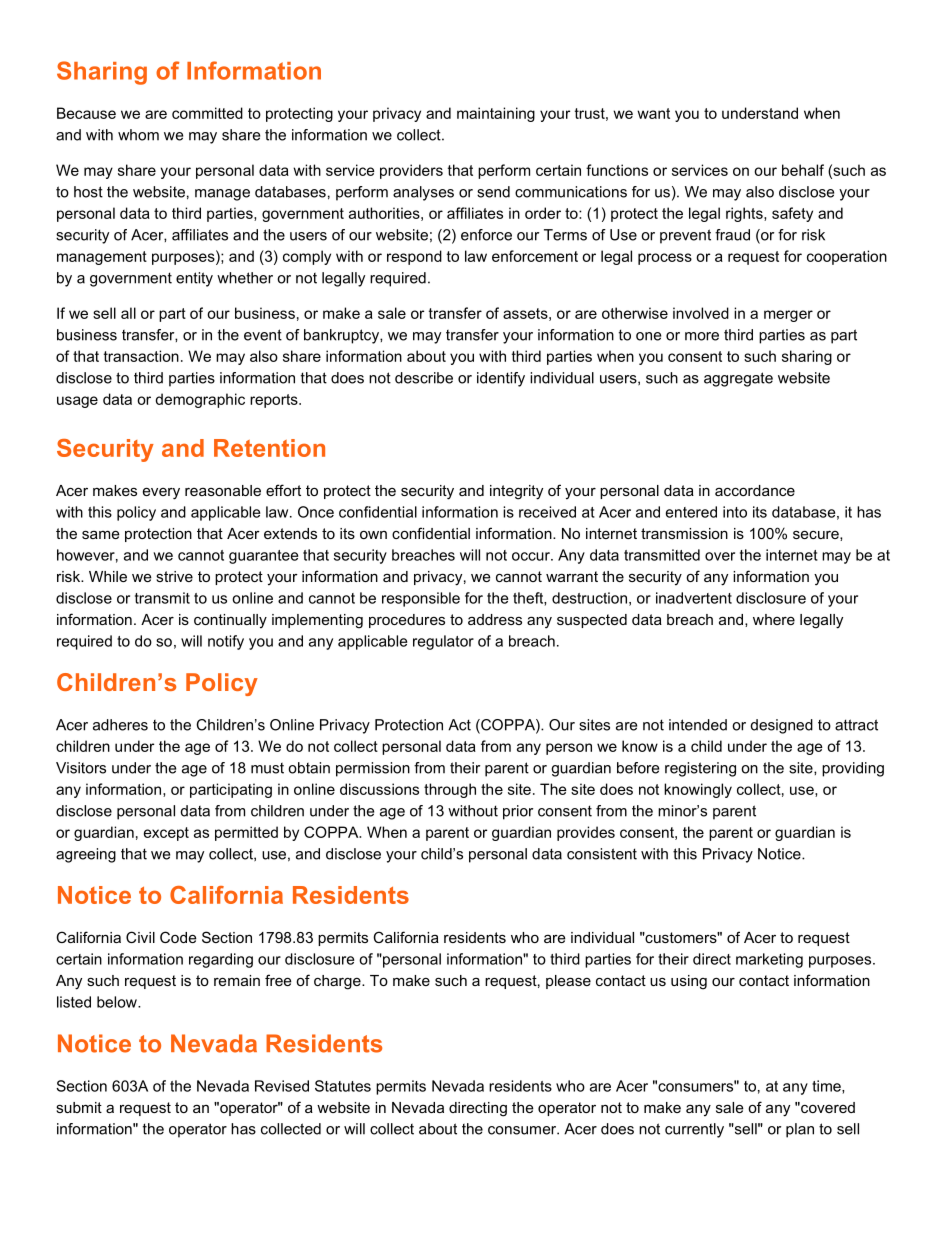 This screenshot has height=1233, width=952. I want to click on address, so click(495, 619).
